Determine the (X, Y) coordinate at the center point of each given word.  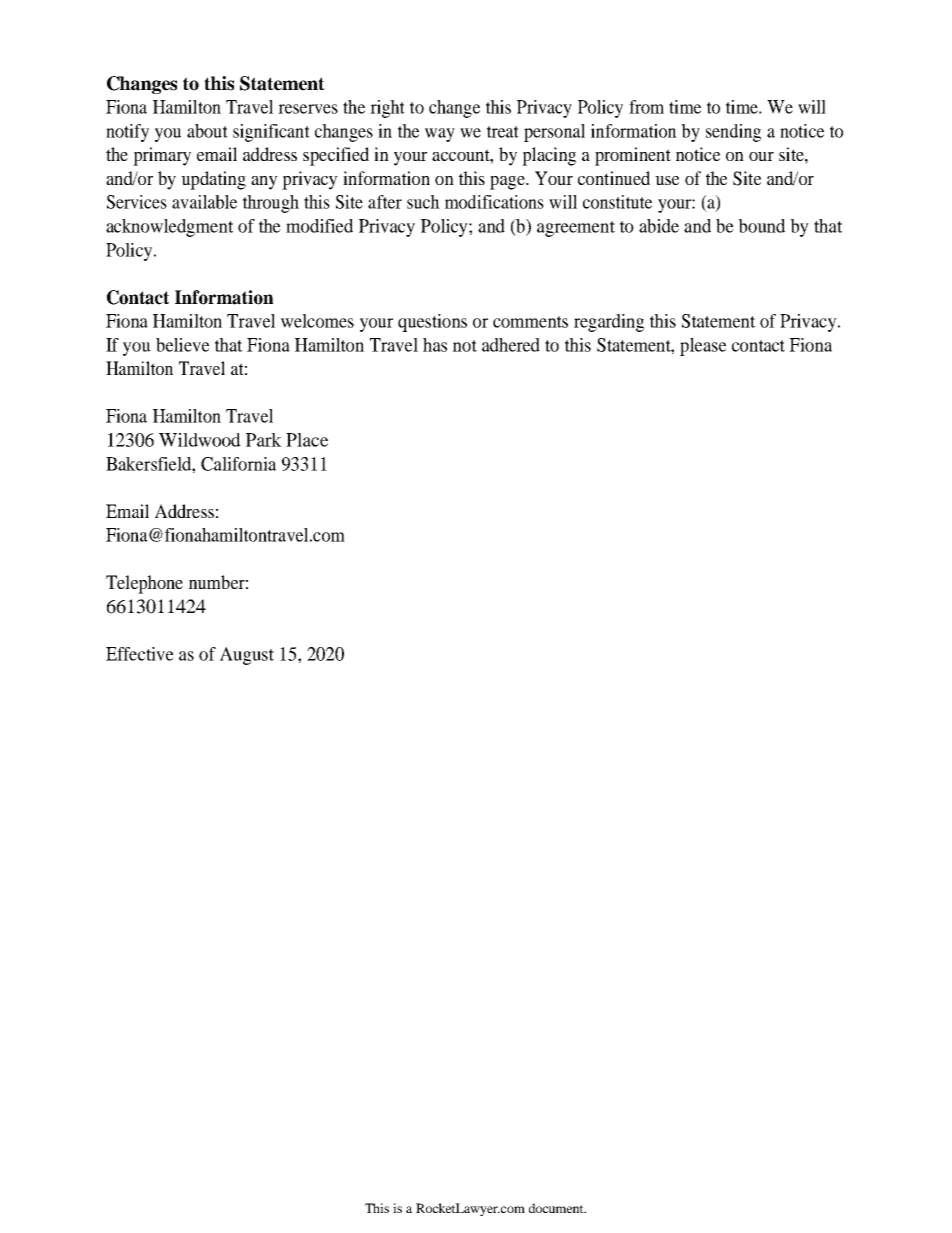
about (207, 131)
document (557, 1208)
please (703, 347)
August (247, 656)
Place (307, 440)
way (440, 135)
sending (733, 133)
